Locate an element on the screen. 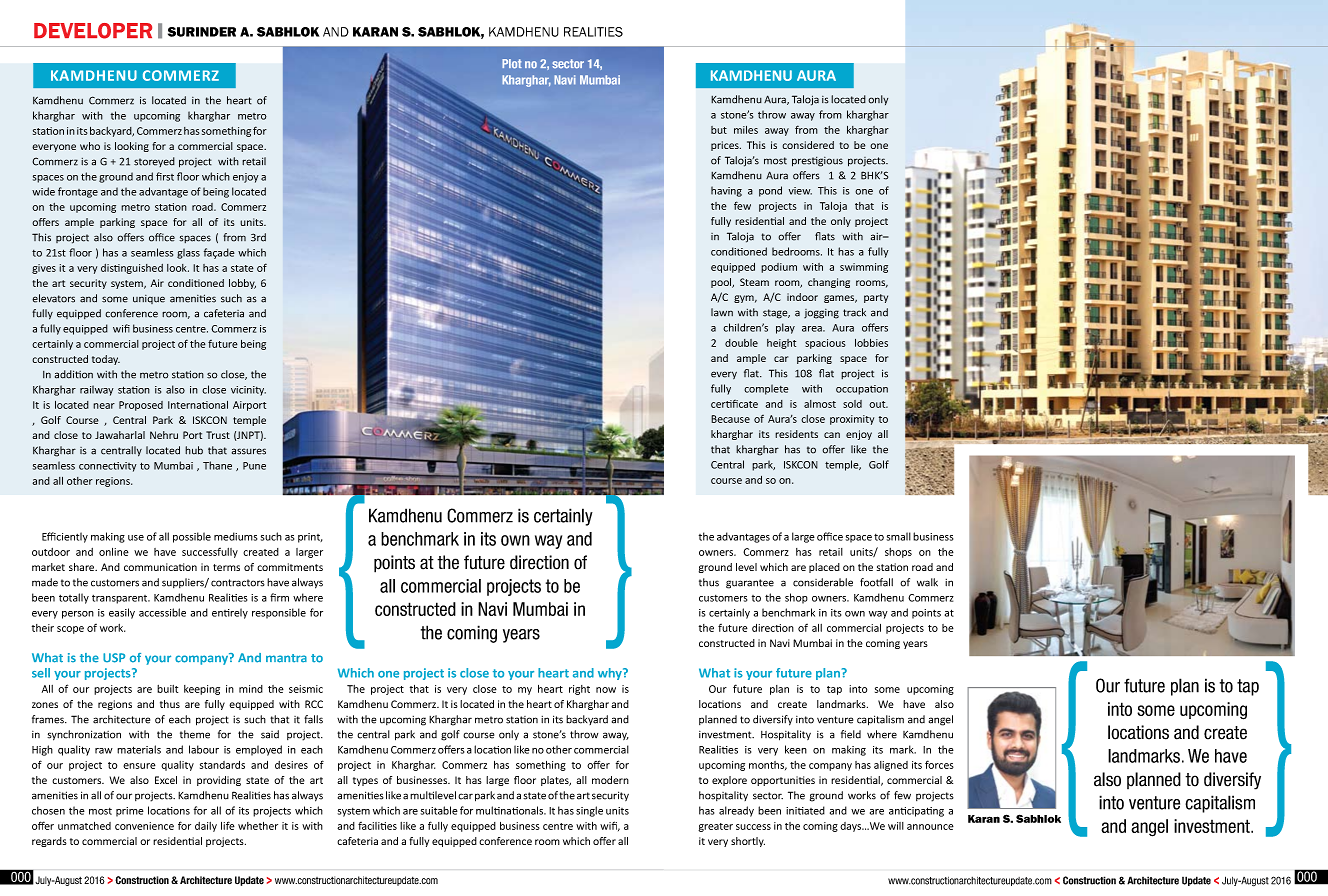 Image resolution: width=1328 pixels, height=896 pixels. convenience is located at coordinates (144, 826).
